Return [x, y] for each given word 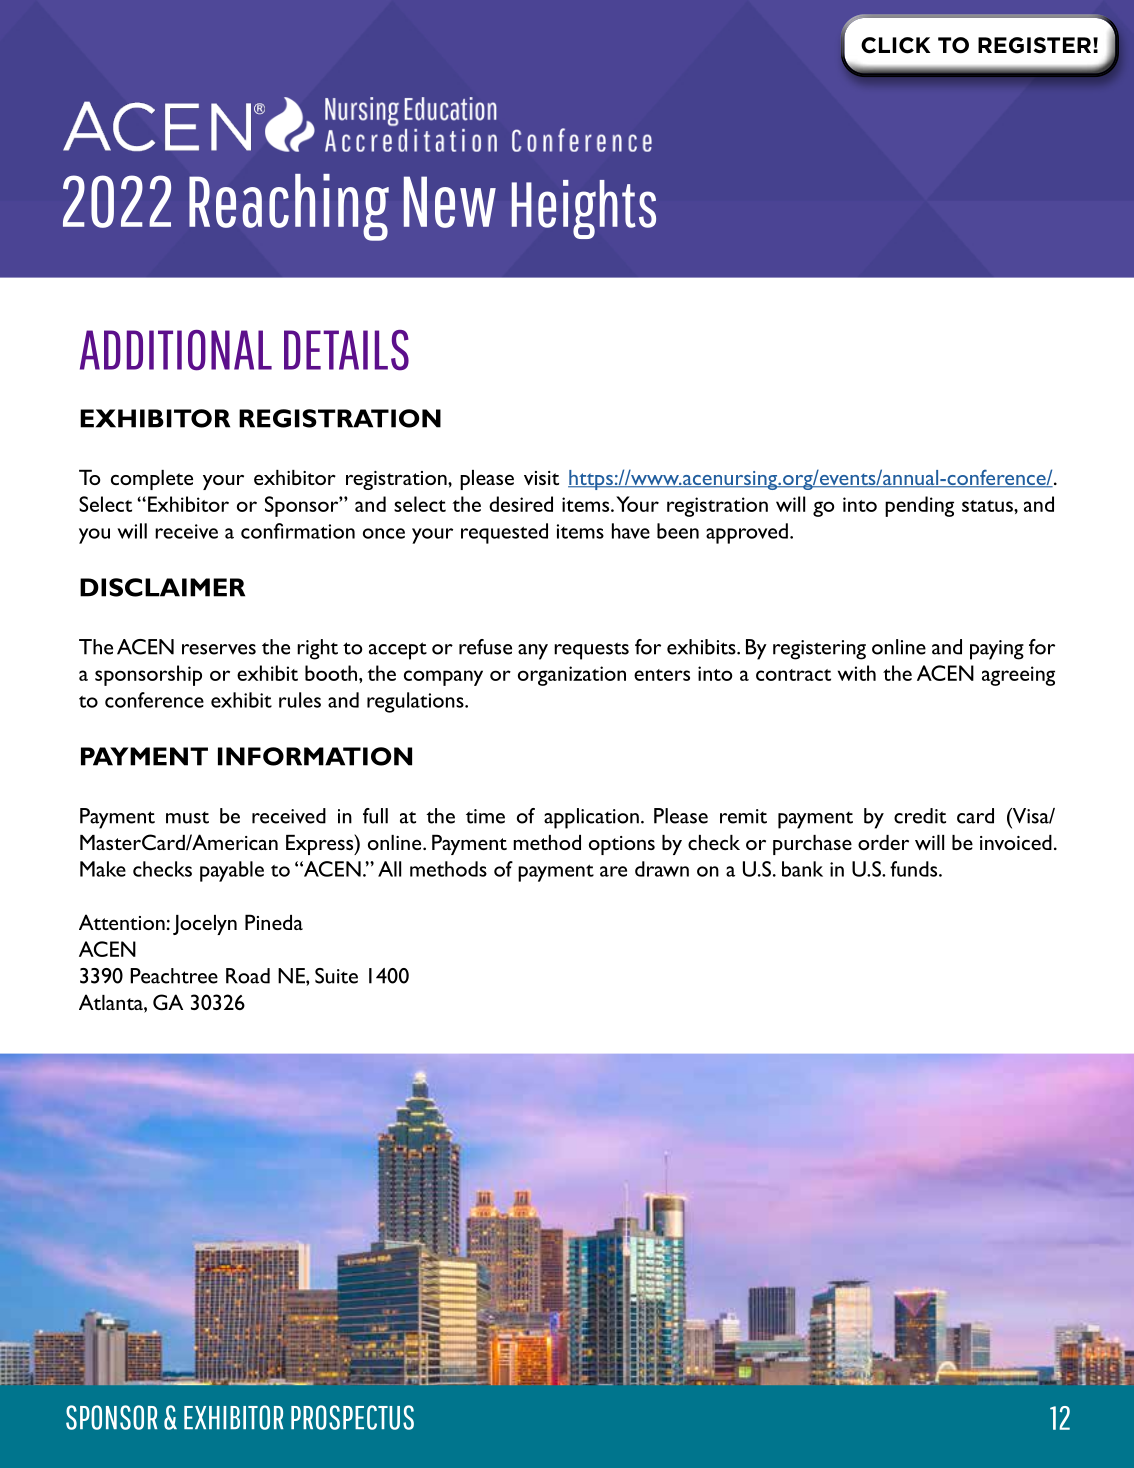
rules [300, 700]
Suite [336, 976]
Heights [583, 209]
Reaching [289, 207]
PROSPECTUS [352, 1417]
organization [572, 676]
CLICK [895, 45]
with [857, 673]
